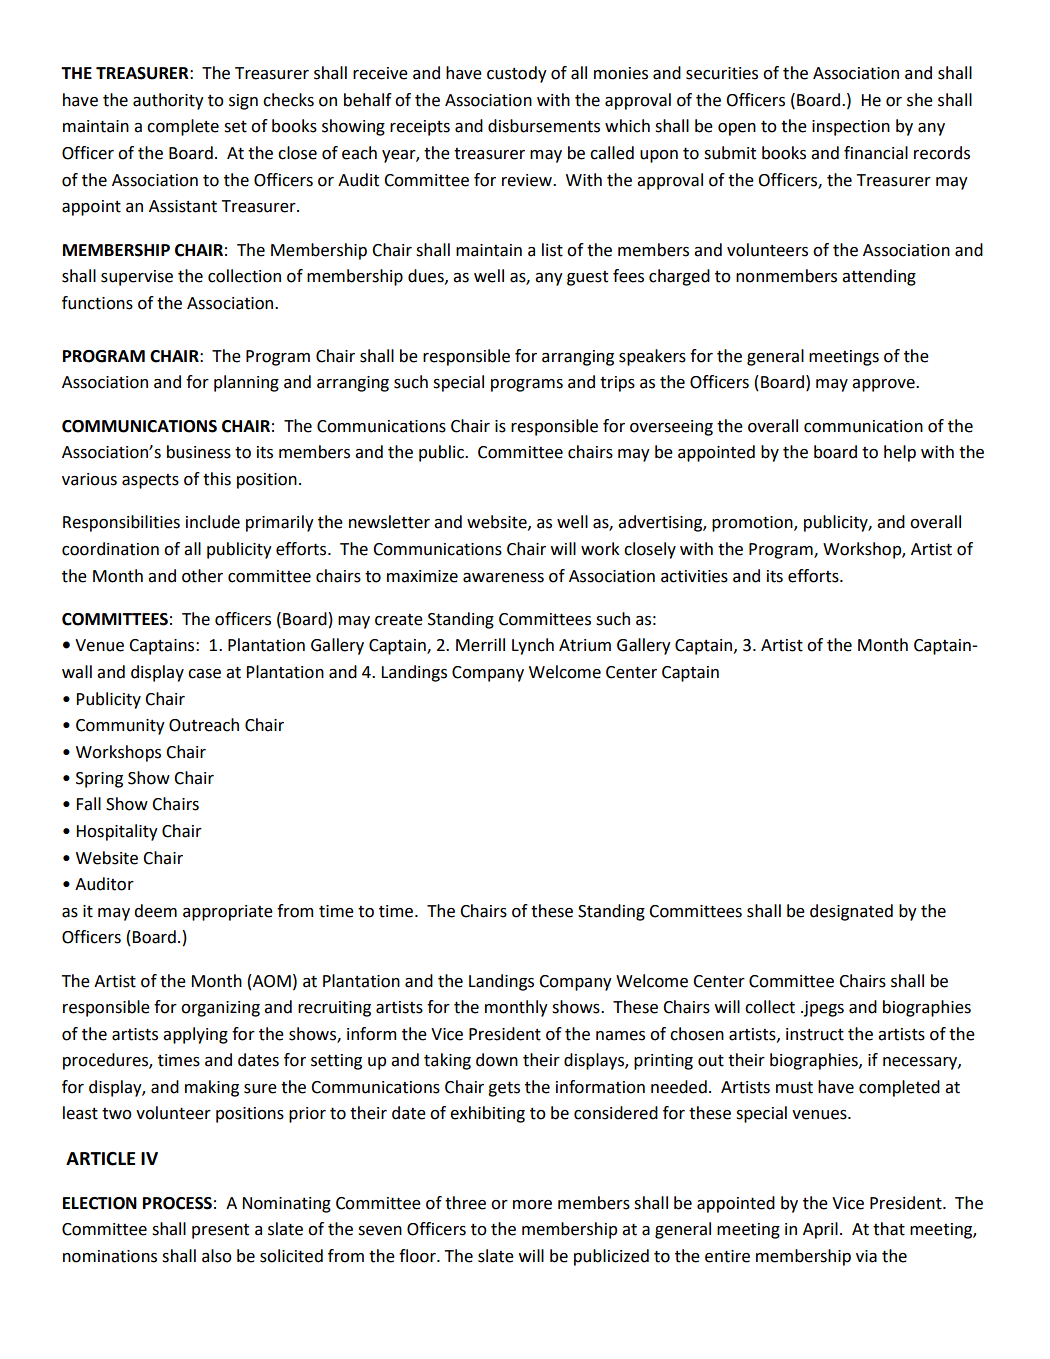 The width and height of the image is (1050, 1359). I want to click on this, so click(217, 479).
